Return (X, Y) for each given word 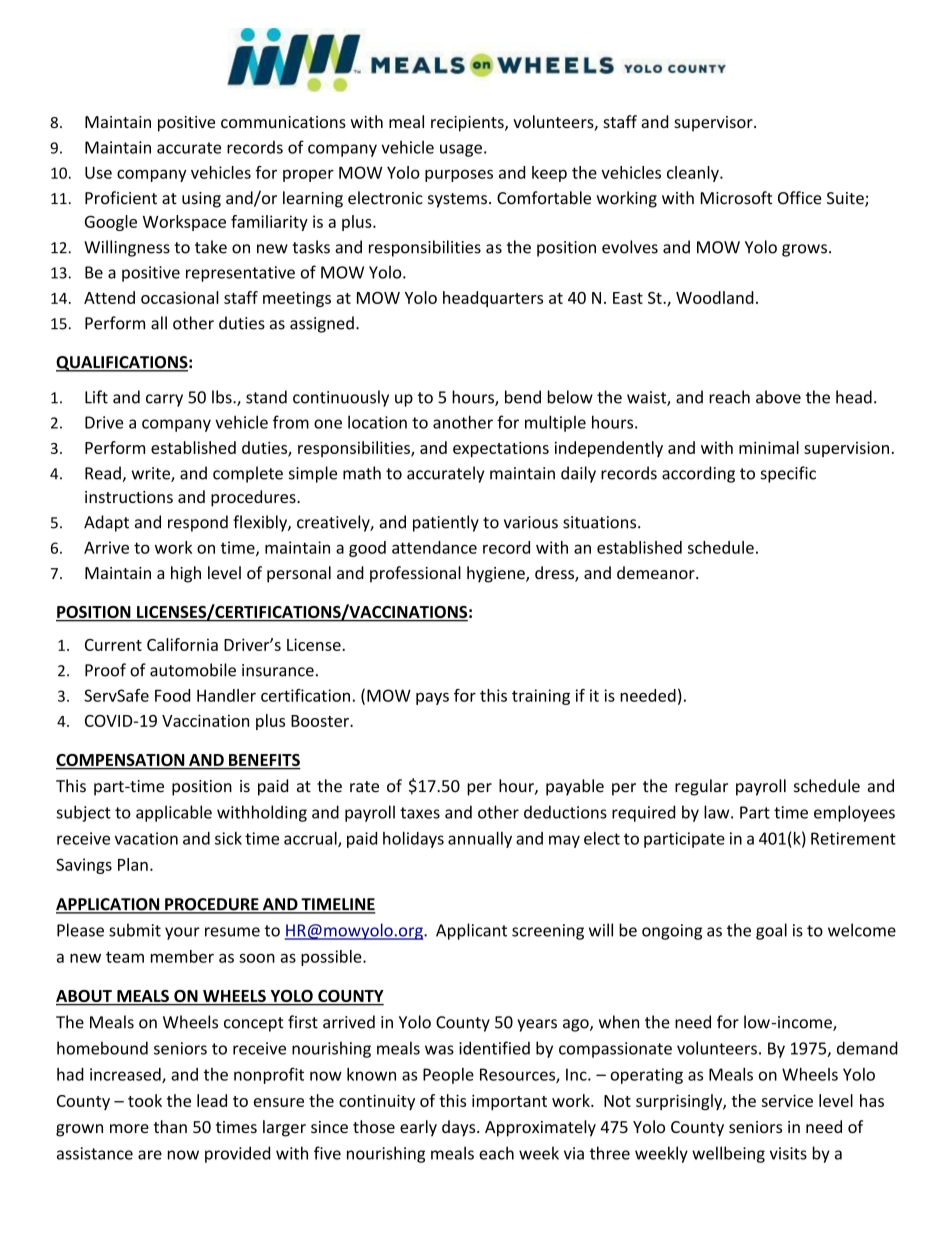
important (509, 1102)
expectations (501, 449)
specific (788, 474)
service (787, 1100)
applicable (174, 813)
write (152, 474)
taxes (420, 813)
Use (98, 172)
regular (701, 787)
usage (461, 150)
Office (799, 198)
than (170, 1126)
